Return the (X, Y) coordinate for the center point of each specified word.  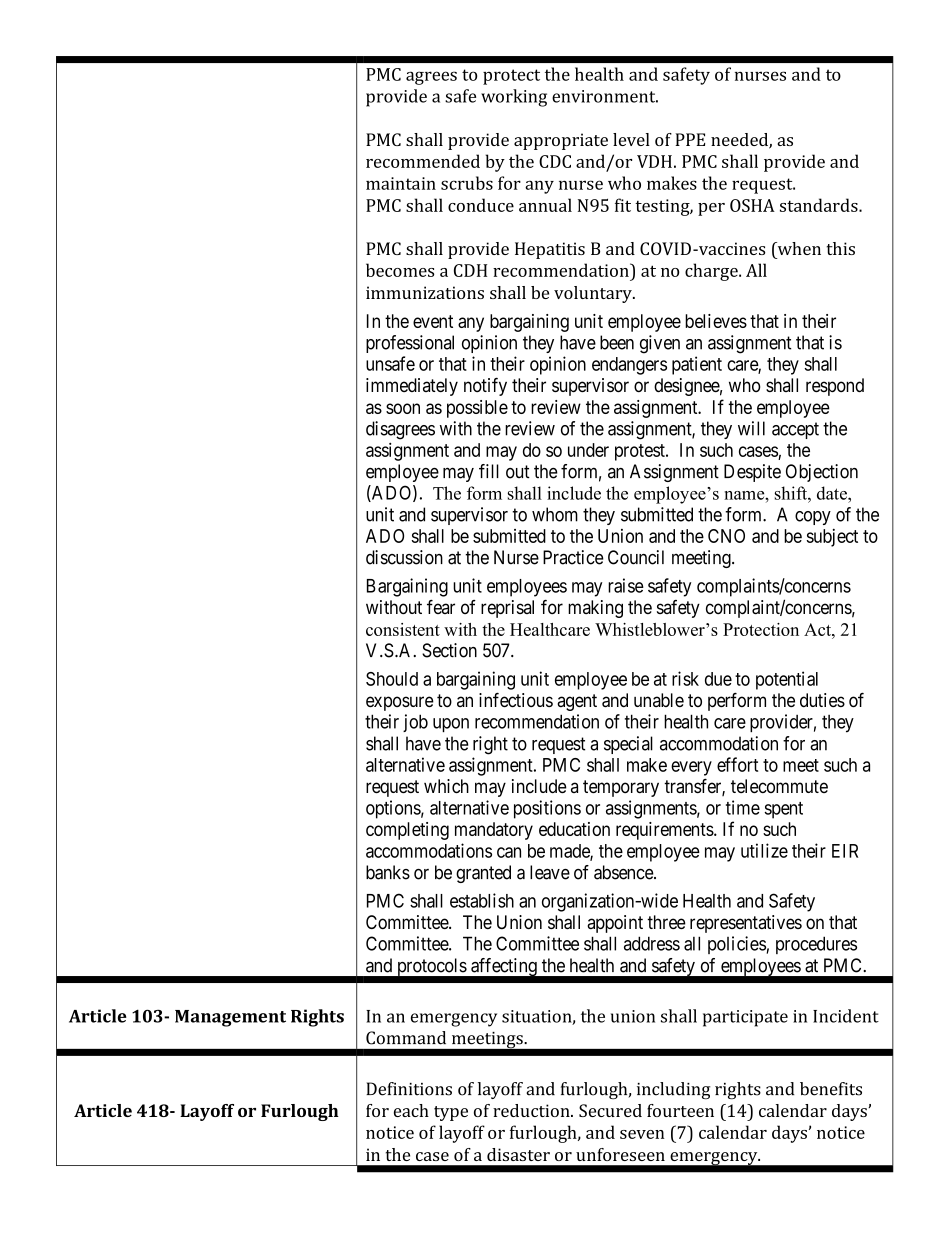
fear (441, 607)
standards (820, 205)
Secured (610, 1110)
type (451, 1113)
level (631, 139)
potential (787, 680)
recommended (423, 161)
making (595, 609)
